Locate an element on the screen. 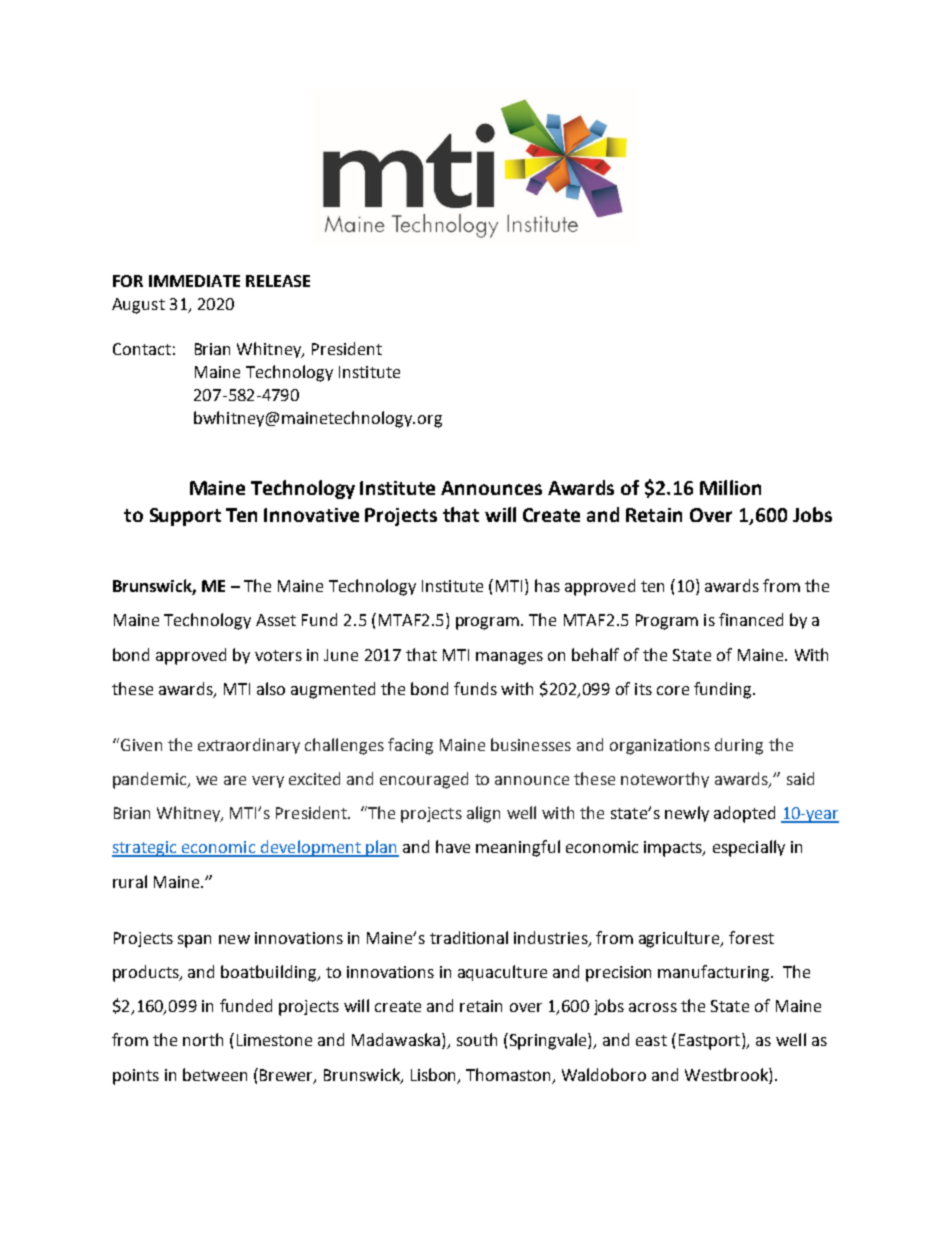 This screenshot has width=952, height=1233. Support is located at coordinates (185, 517).
